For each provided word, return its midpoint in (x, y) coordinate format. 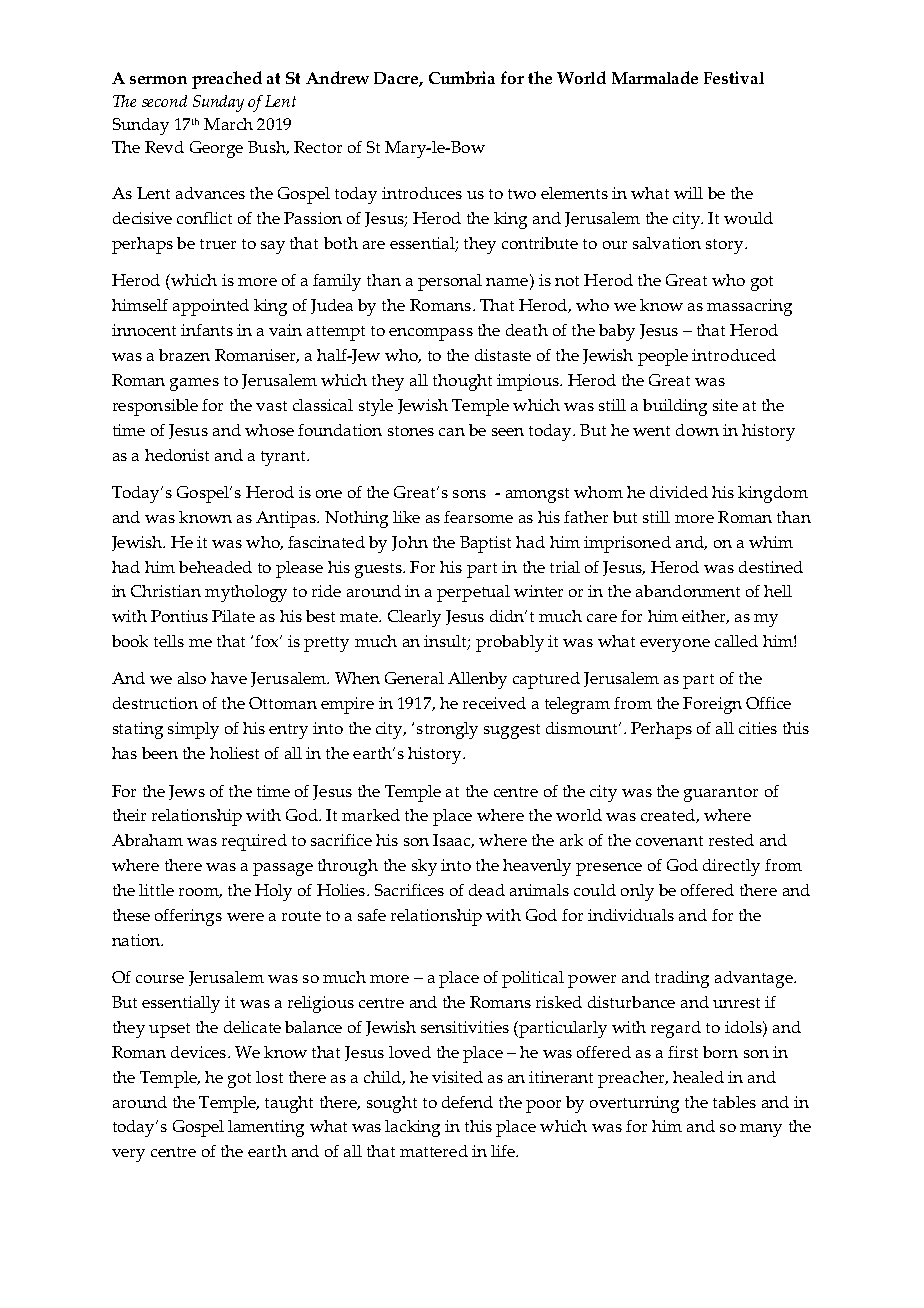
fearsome (478, 517)
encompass (431, 334)
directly (731, 867)
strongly (447, 730)
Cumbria (462, 77)
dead (487, 890)
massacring (749, 307)
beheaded (215, 567)
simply (193, 730)
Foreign (712, 705)
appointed (211, 307)
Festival (734, 77)
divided (679, 492)
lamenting (266, 1128)
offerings (188, 917)
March (228, 124)
